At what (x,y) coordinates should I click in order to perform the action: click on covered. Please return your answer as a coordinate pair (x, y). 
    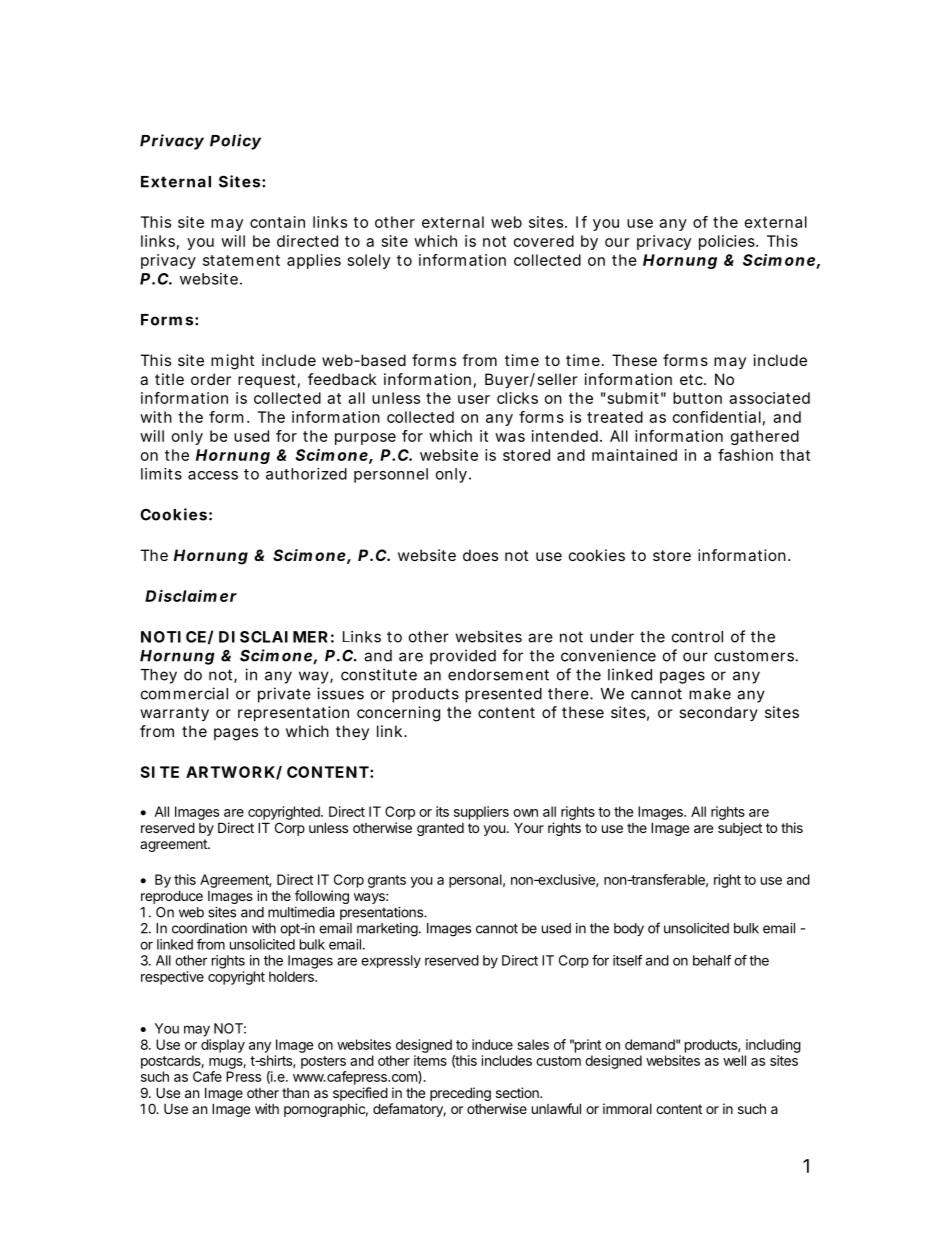
    Looking at the image, I should click on (544, 241).
